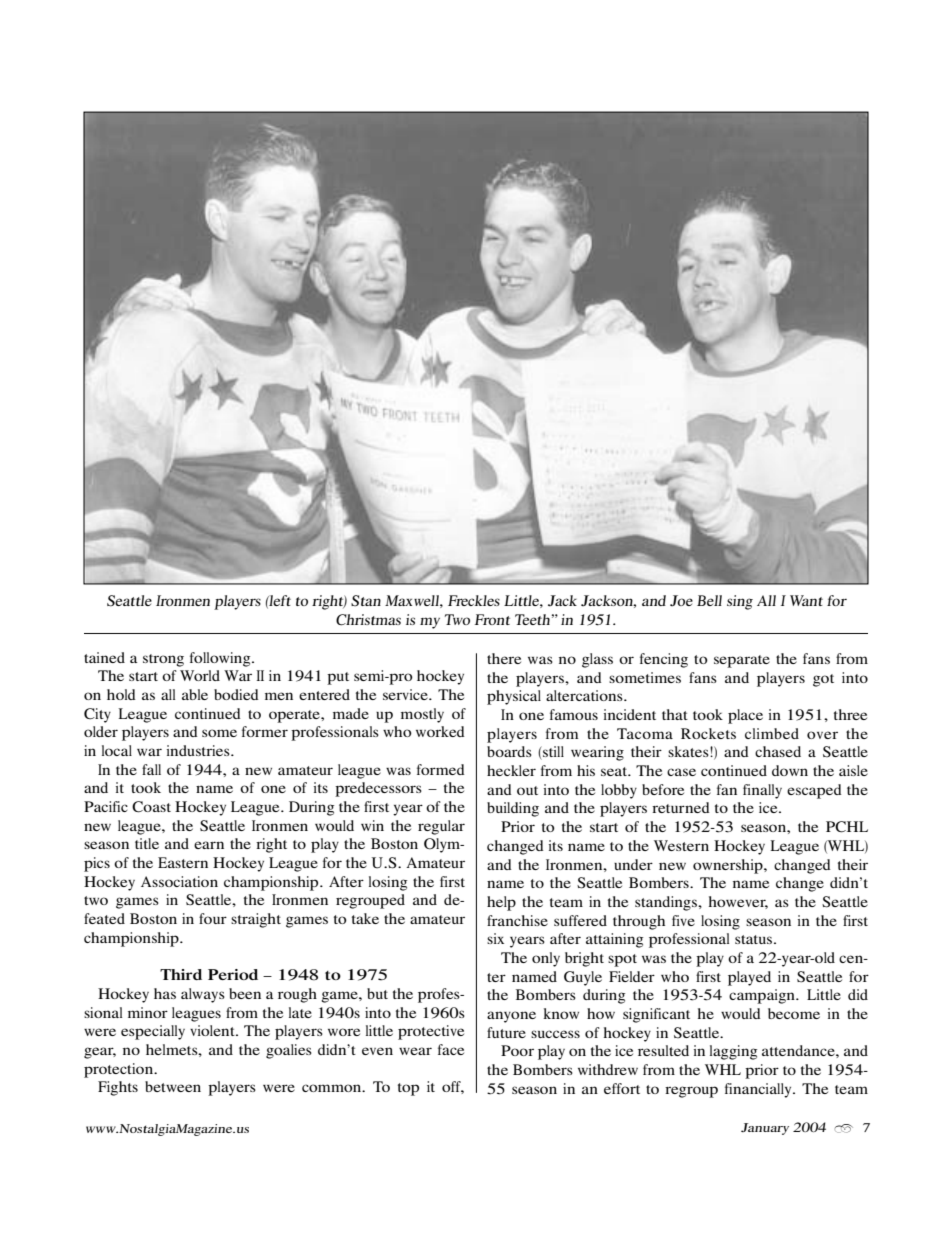  What do you see at coordinates (759, 1090) in the document?
I see `financially` at bounding box center [759, 1090].
